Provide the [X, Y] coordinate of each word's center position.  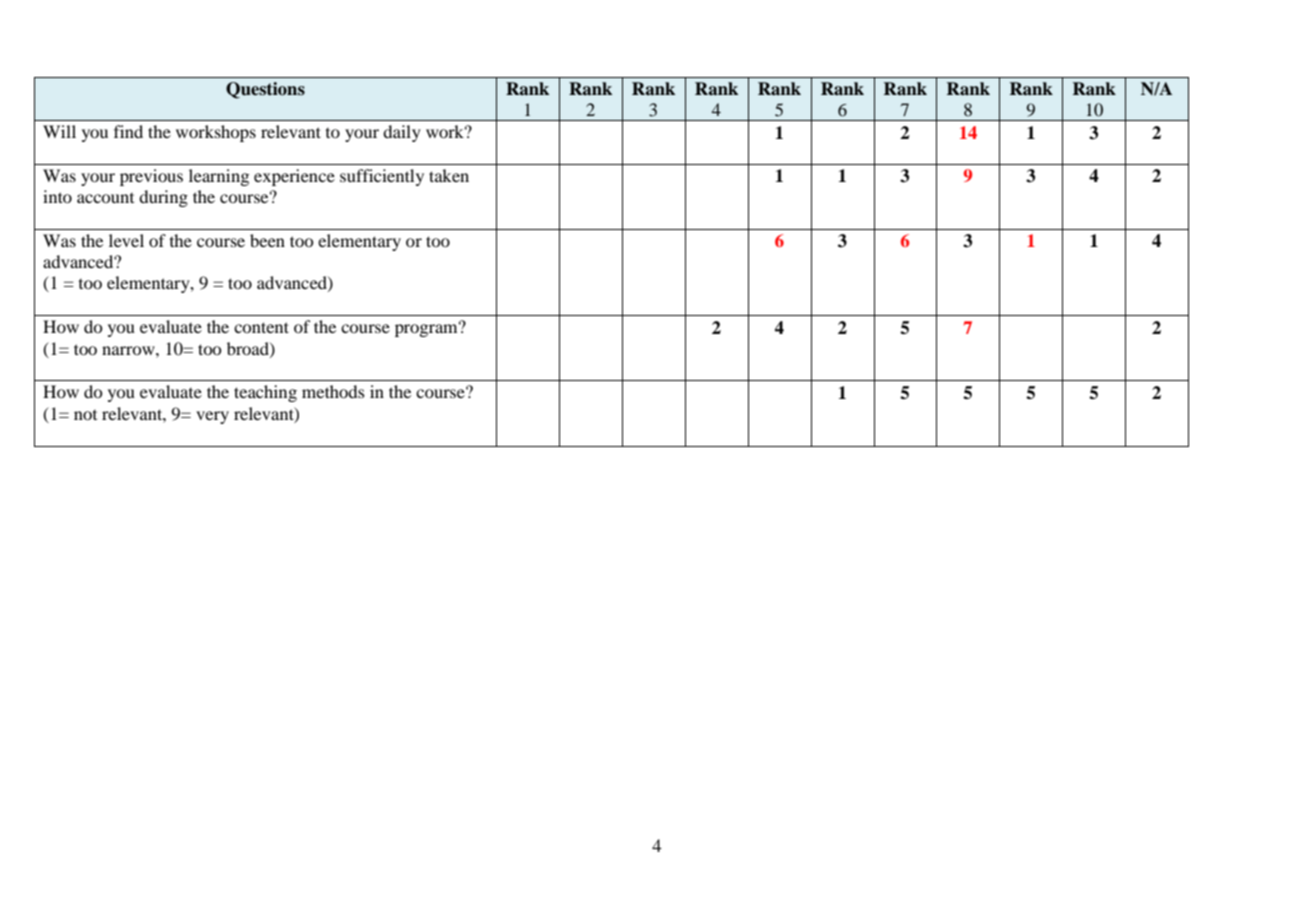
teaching [265, 393]
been [267, 240]
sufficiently [382, 177]
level [126, 240]
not [85, 415]
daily [402, 133]
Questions [265, 90]
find [128, 131]
